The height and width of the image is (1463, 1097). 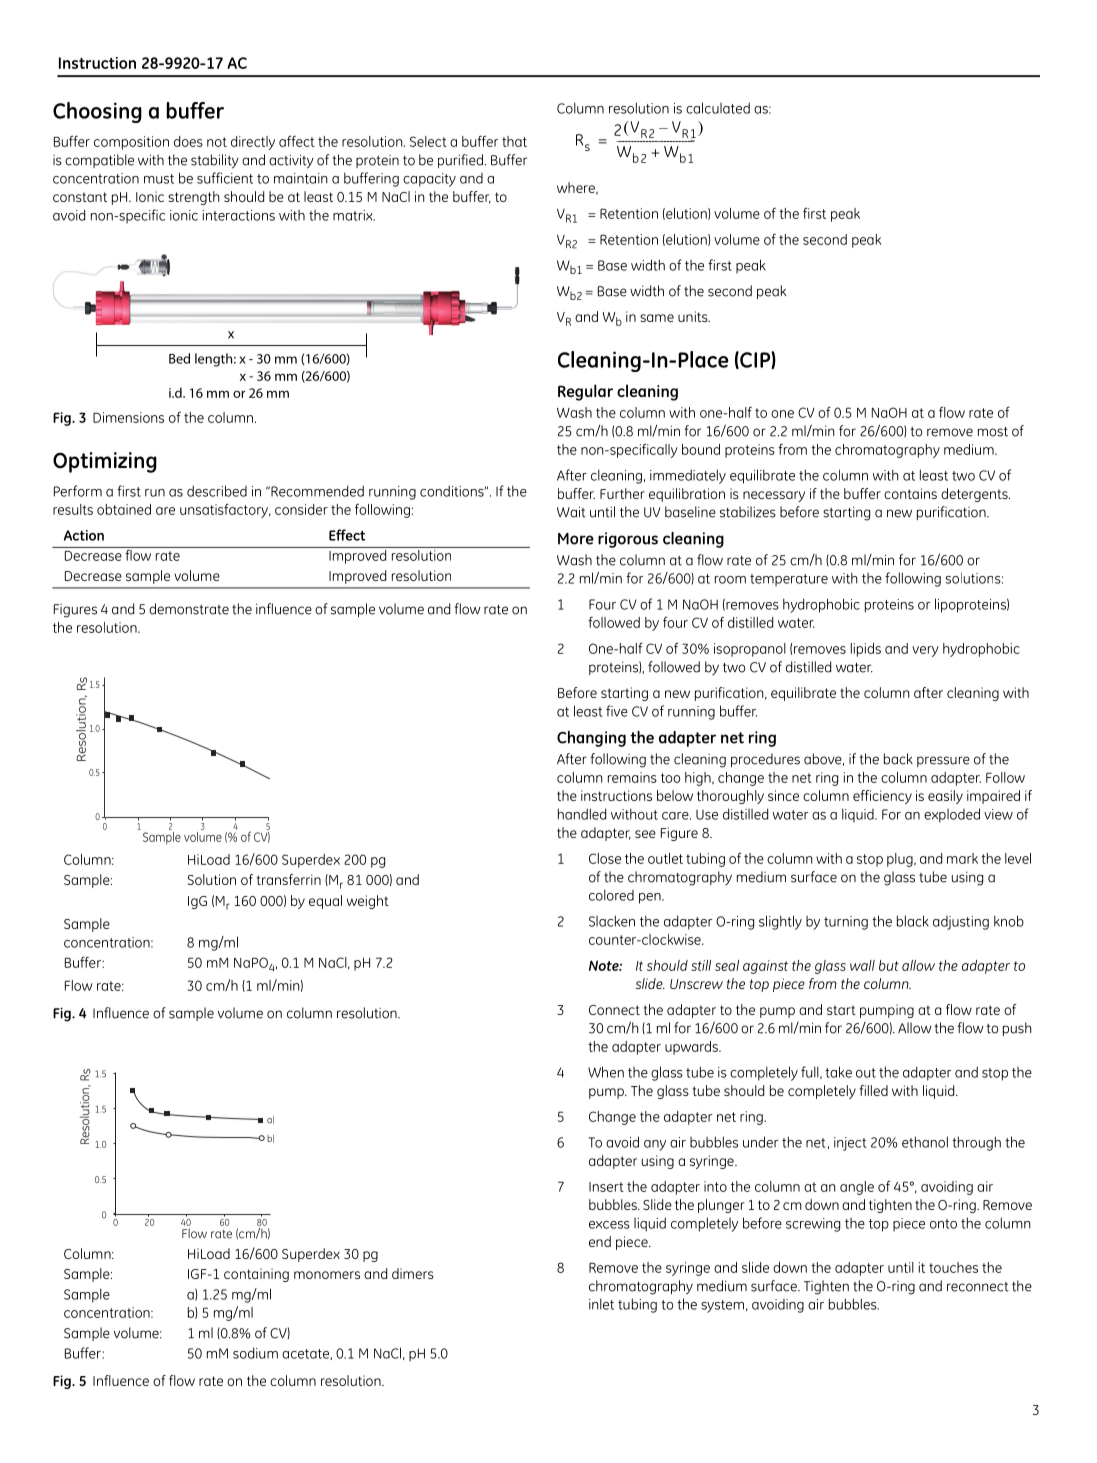 What do you see at coordinates (913, 921) in the image?
I see `black` at bounding box center [913, 921].
